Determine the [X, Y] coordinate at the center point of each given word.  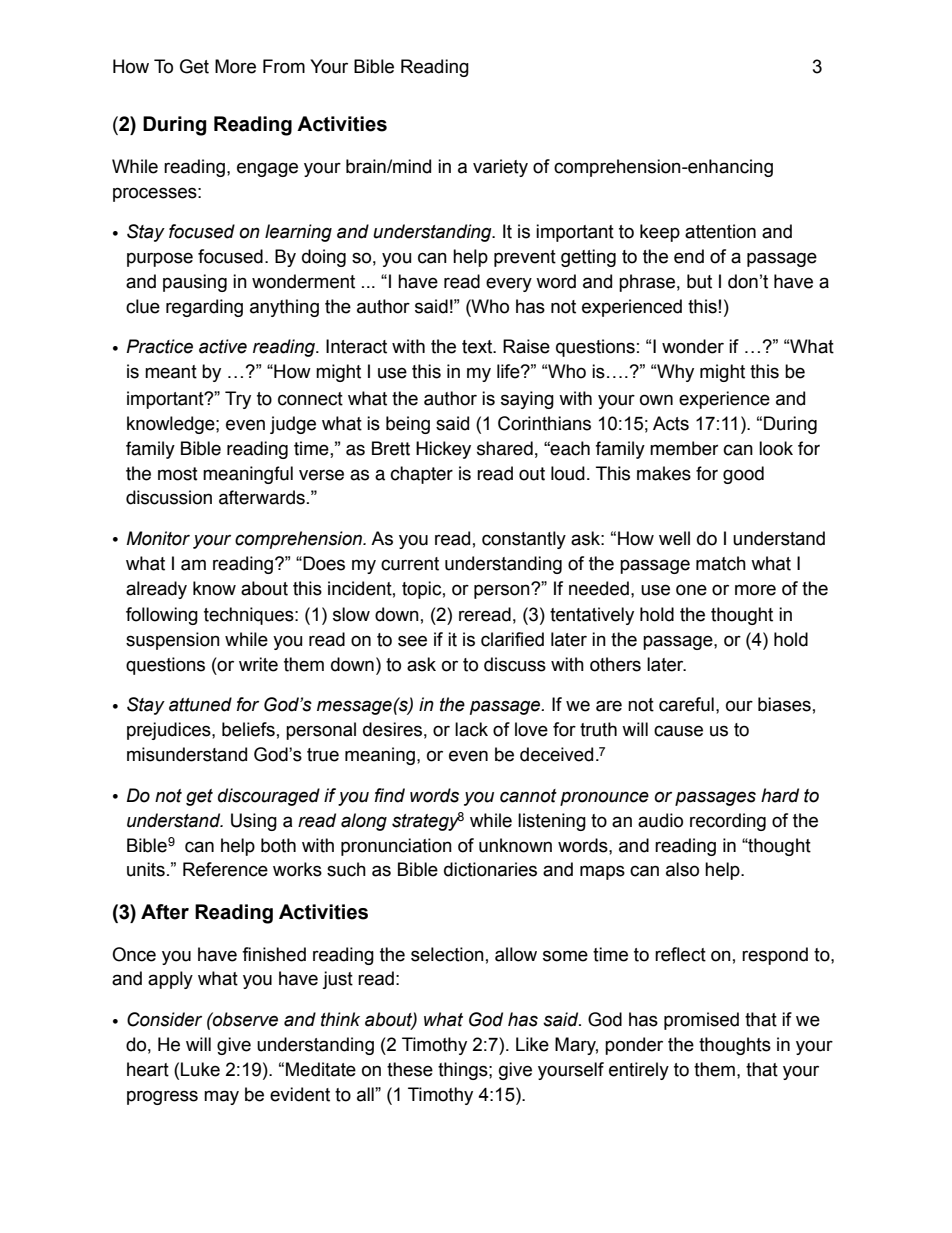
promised [701, 1021]
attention [720, 231]
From [284, 66]
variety [500, 168]
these [410, 1069]
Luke [200, 1069]
